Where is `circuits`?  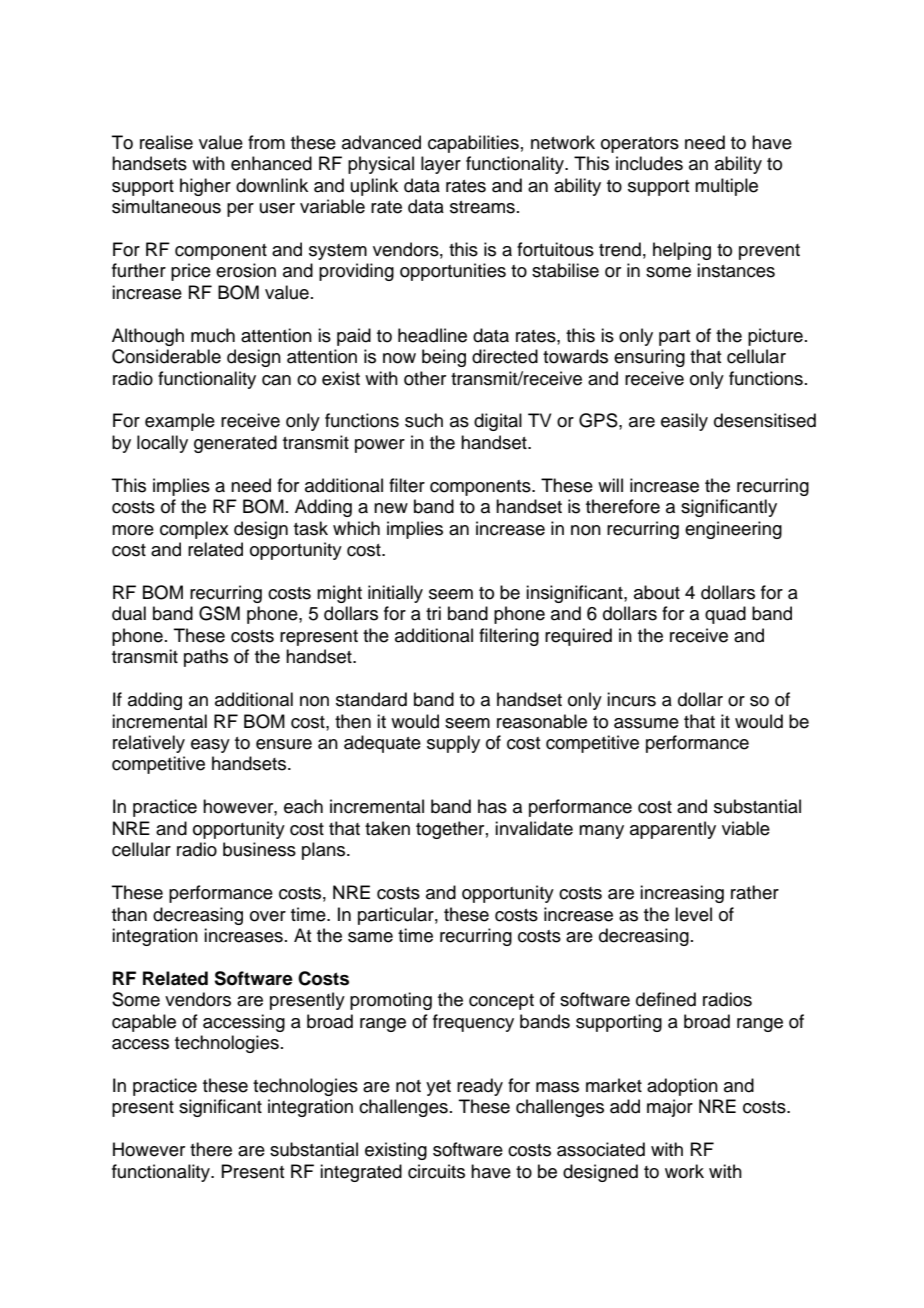 circuits is located at coordinates (436, 1171).
